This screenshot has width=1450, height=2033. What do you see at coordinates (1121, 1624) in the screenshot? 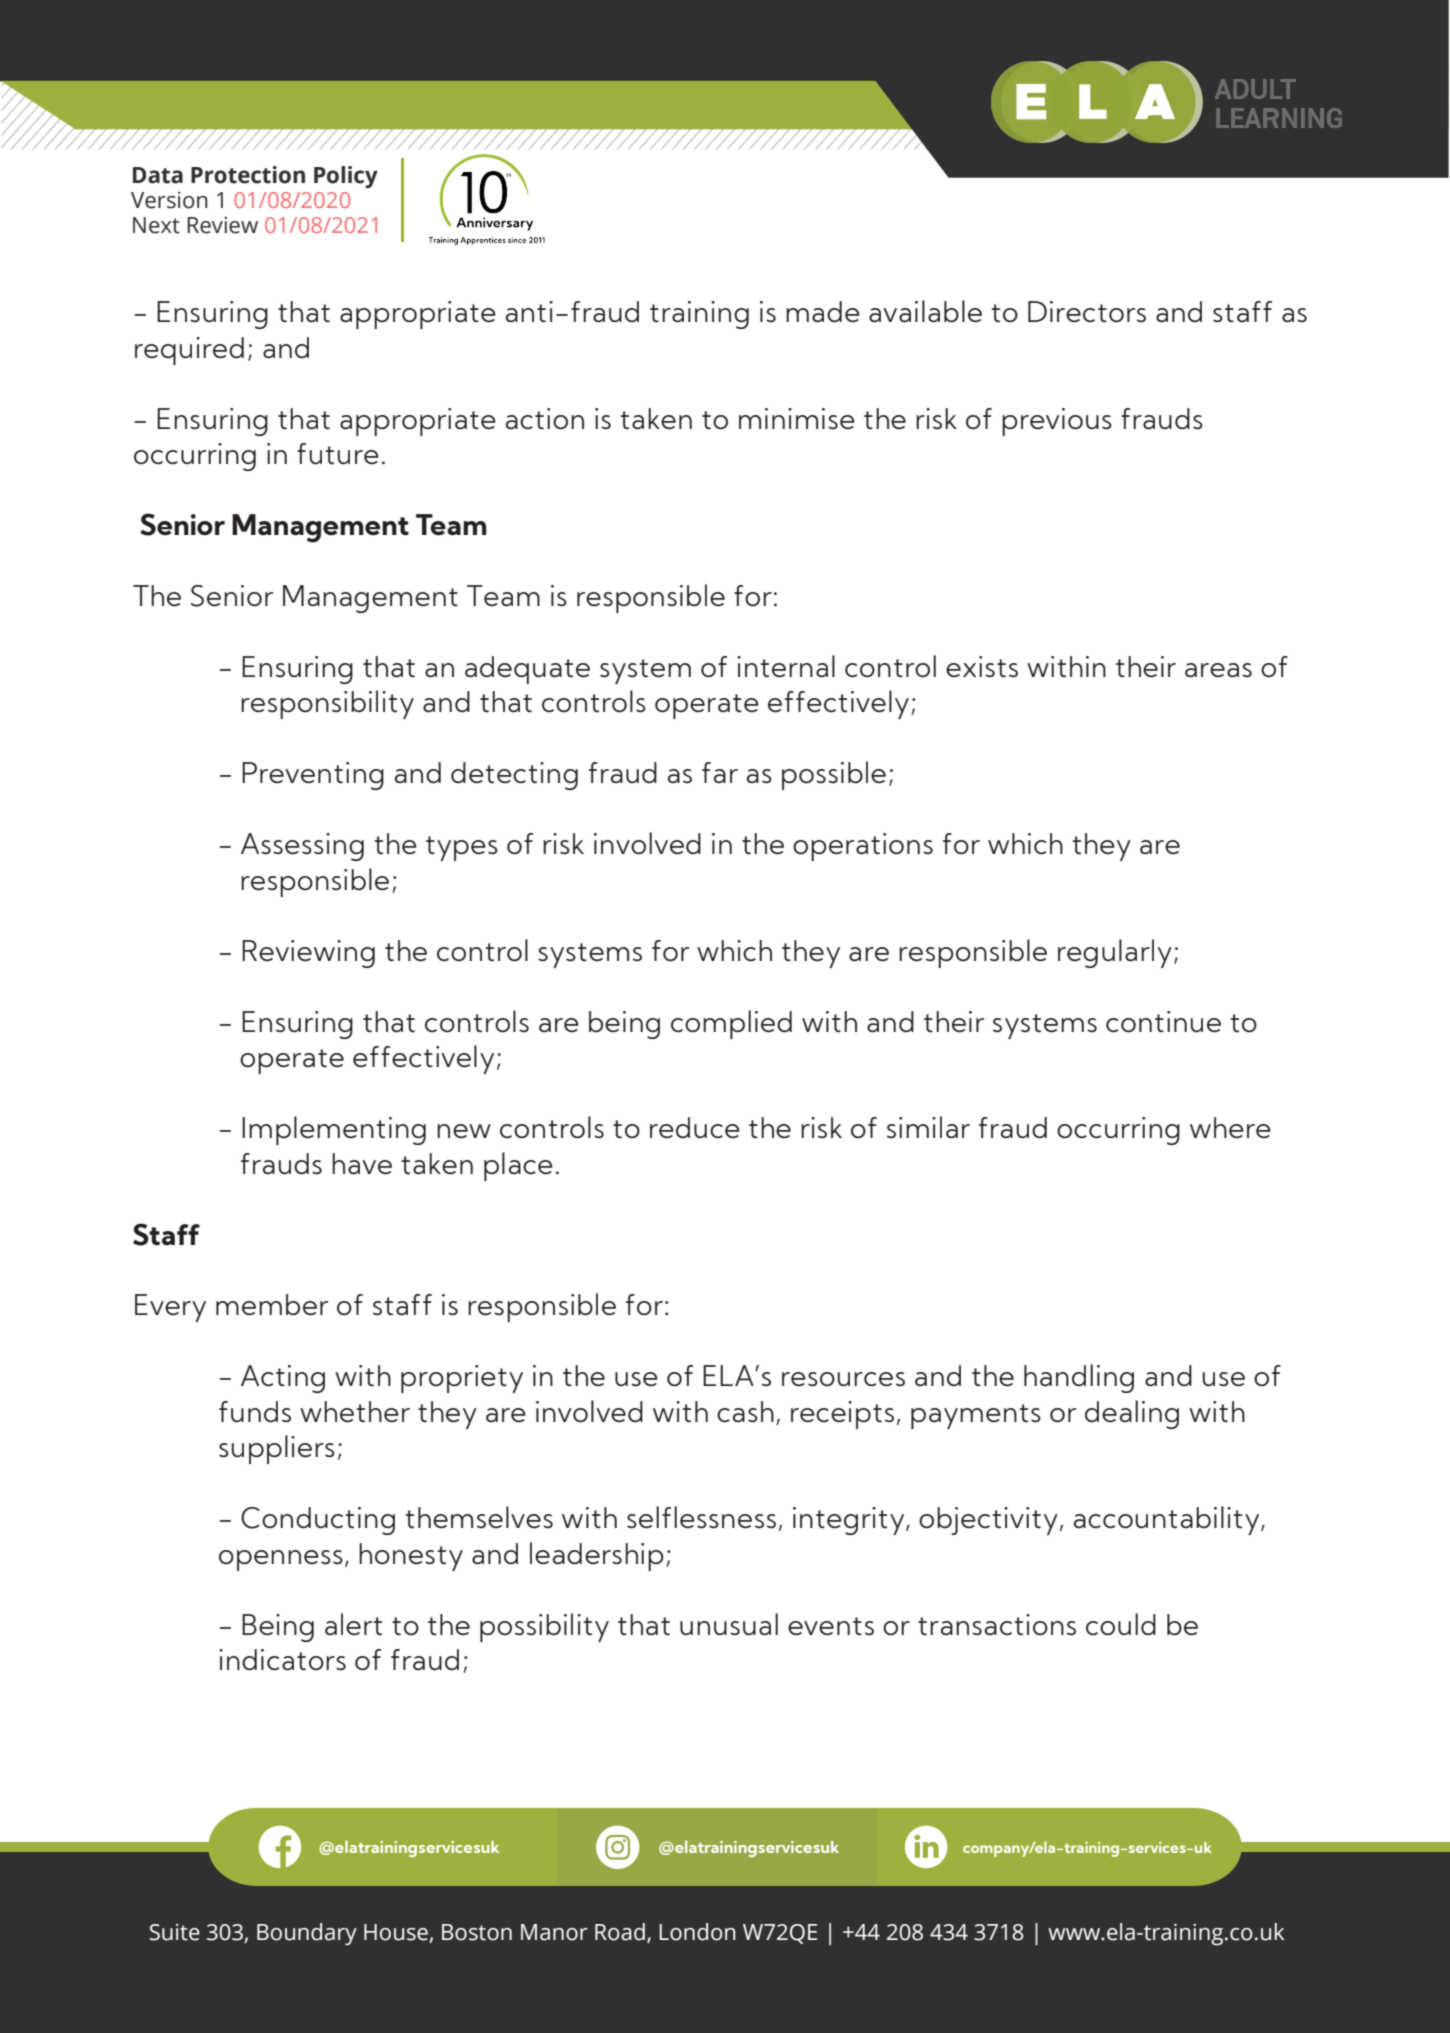
I see `could` at bounding box center [1121, 1624].
